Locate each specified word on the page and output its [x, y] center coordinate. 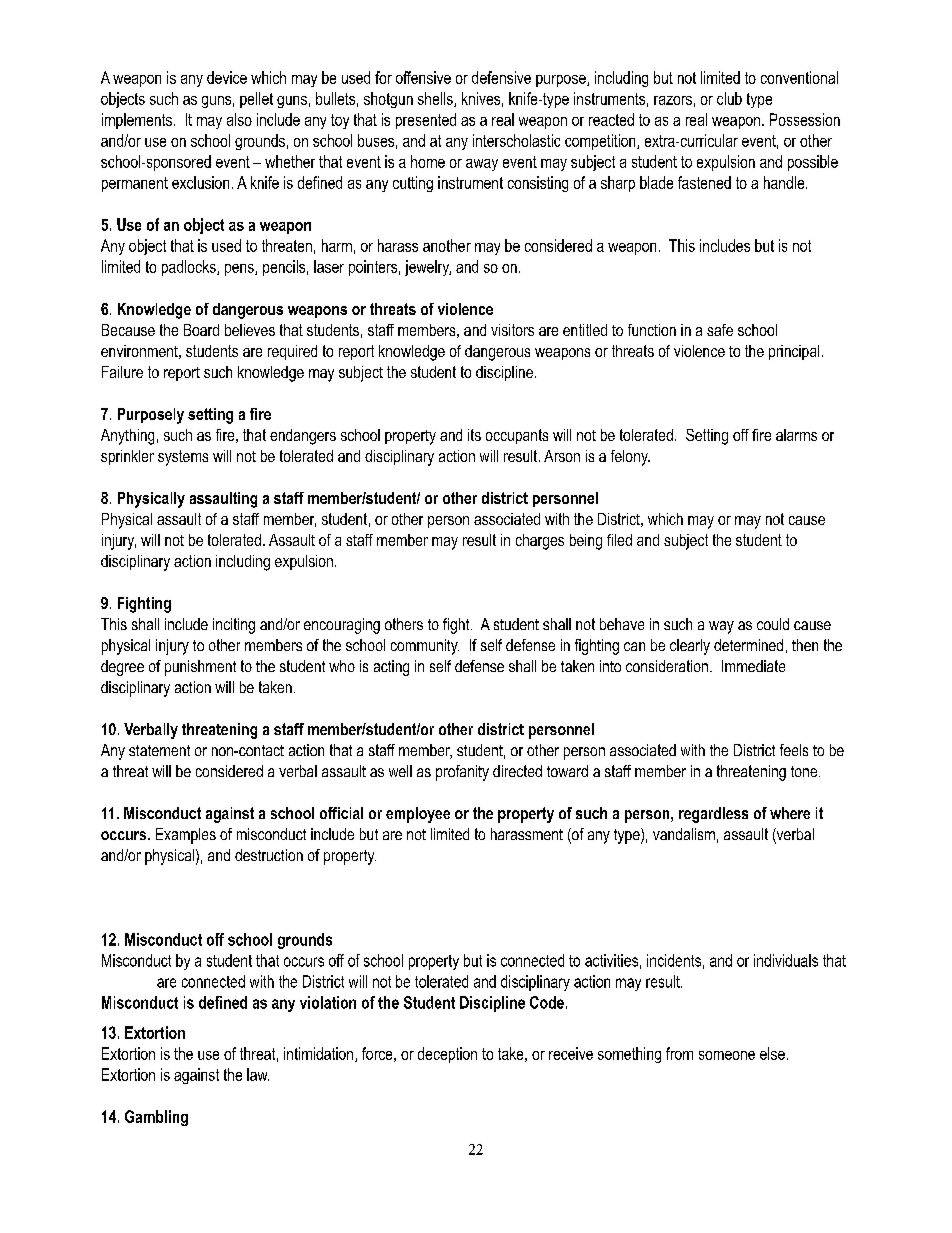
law [258, 1074]
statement [159, 750]
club [729, 98]
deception [447, 1055]
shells [436, 99]
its [474, 435]
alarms [796, 435]
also [239, 119]
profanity [462, 773]
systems [183, 458]
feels [794, 750]
